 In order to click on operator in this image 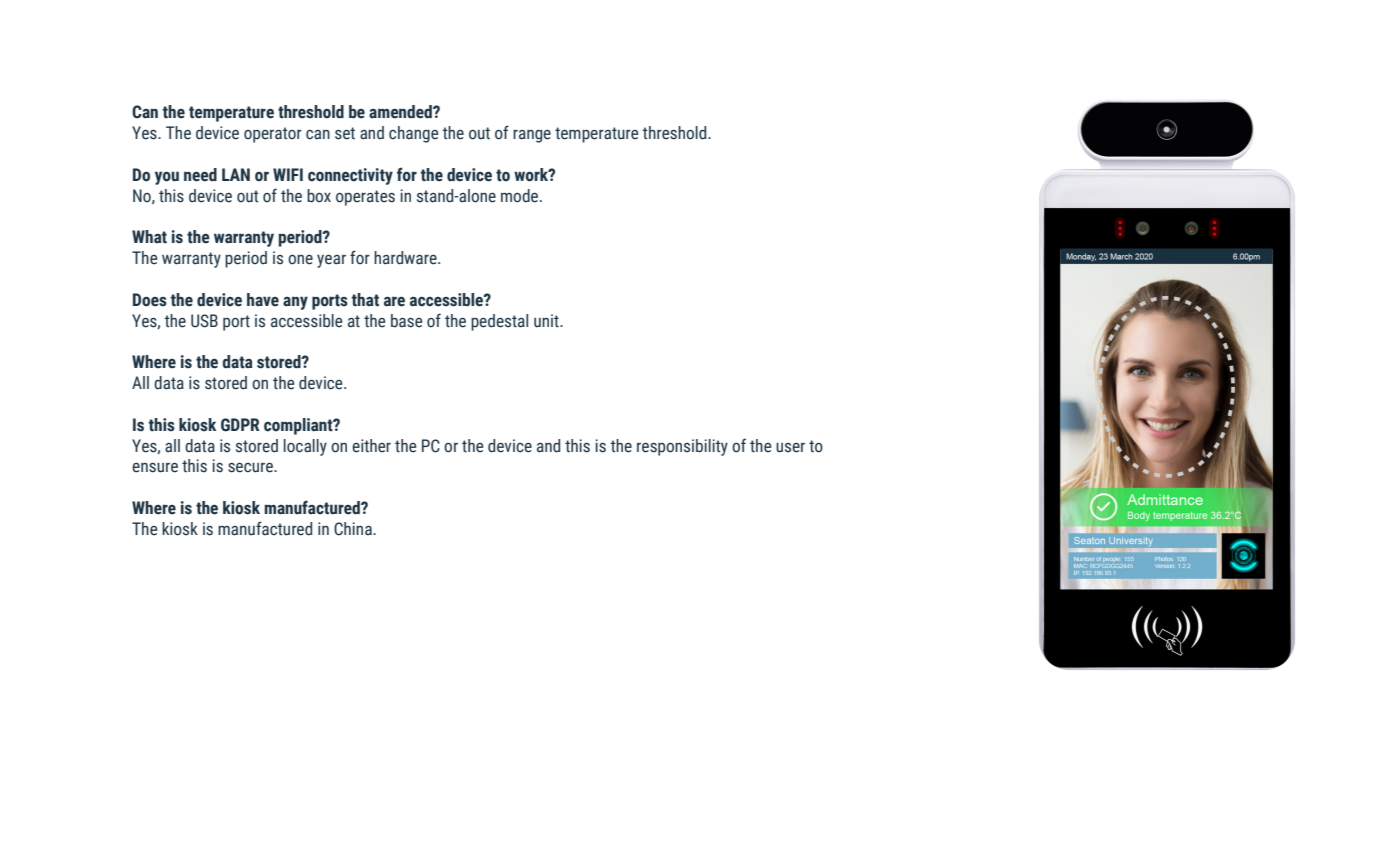, I will do `click(273, 135)`.
